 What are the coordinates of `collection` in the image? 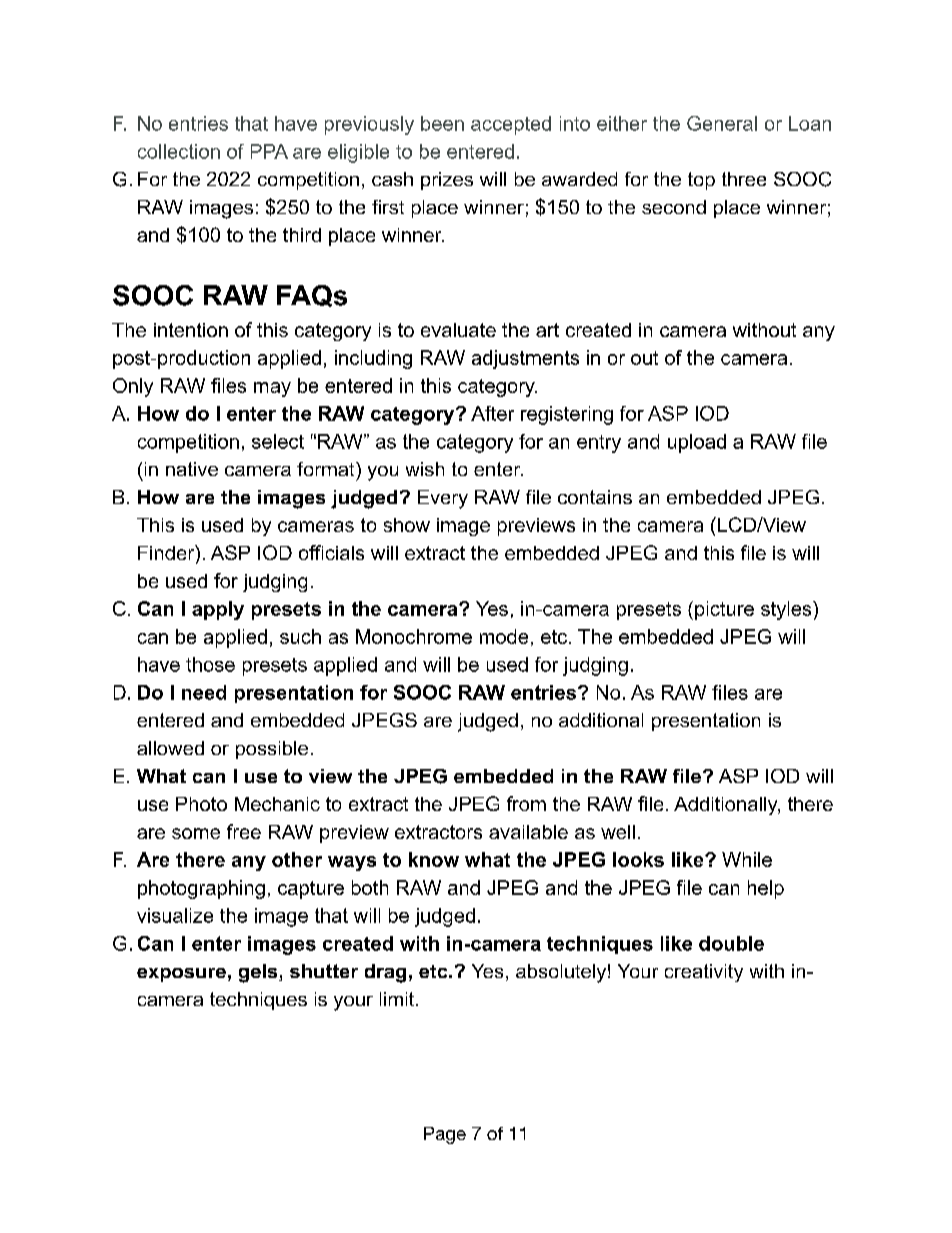 It's located at (179, 151).
